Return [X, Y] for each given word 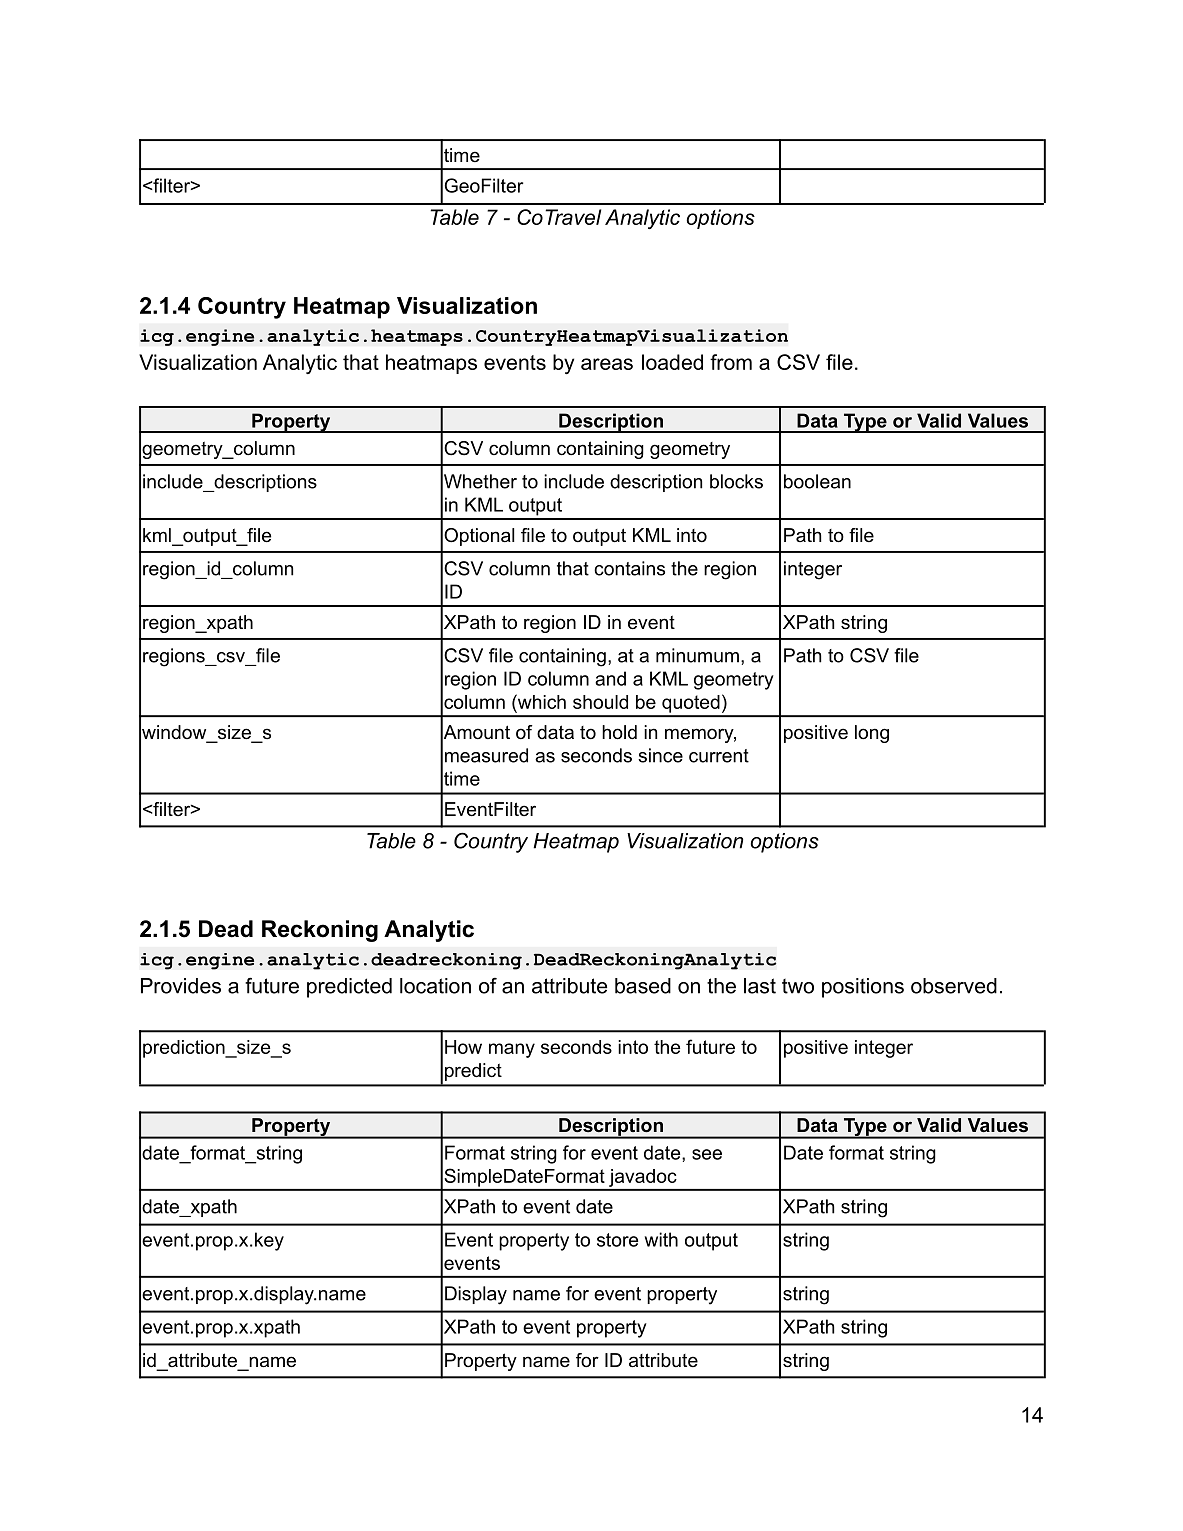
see [707, 1154]
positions [863, 988]
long [872, 734]
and [610, 678]
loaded [672, 362]
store [617, 1240]
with [661, 1239]
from [731, 362]
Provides [181, 986]
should [600, 702]
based [643, 986]
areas [607, 364]
